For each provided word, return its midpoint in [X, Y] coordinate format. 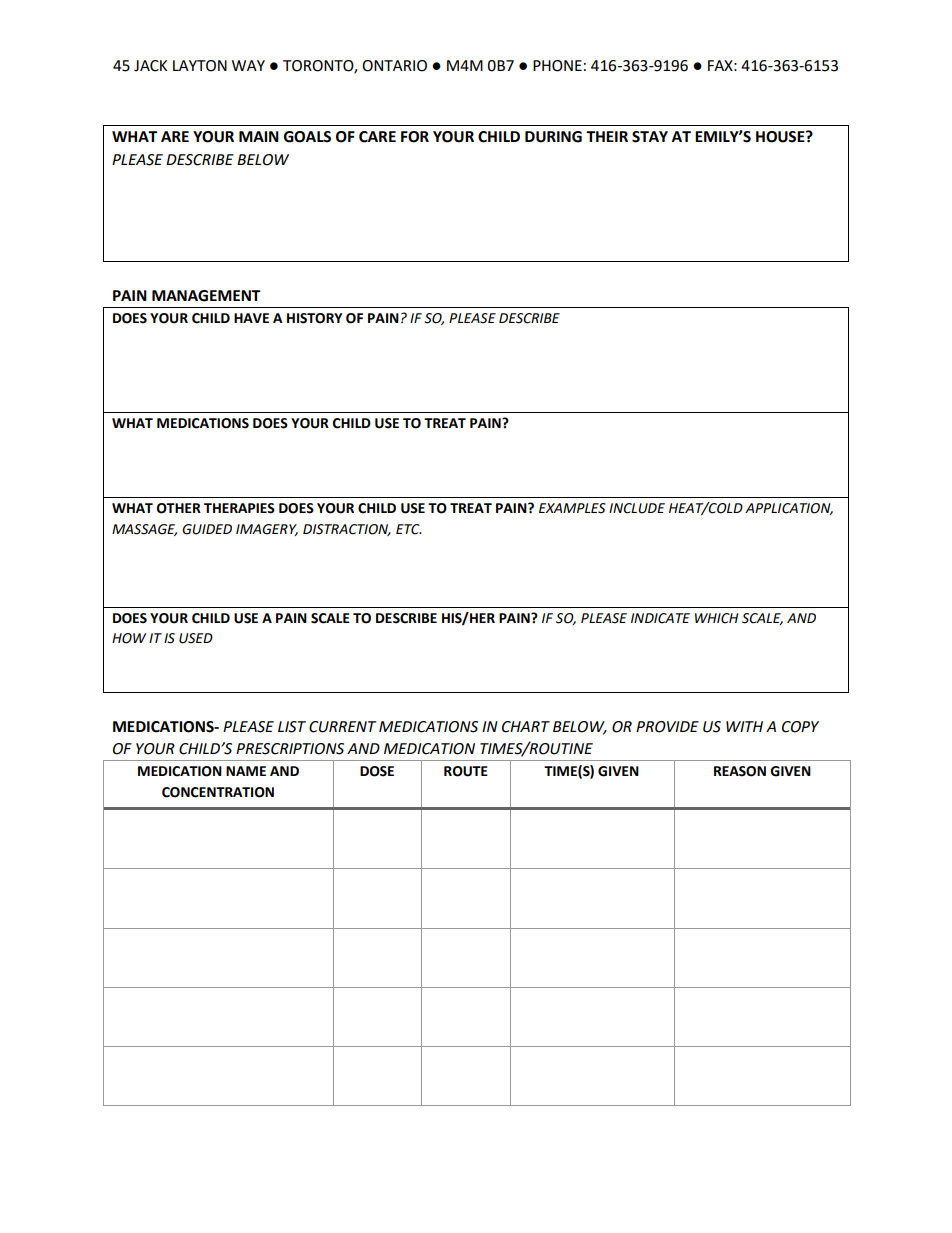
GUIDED [207, 529]
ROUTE [466, 771]
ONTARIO [394, 66]
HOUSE [781, 137]
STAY [650, 137]
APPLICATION [789, 509]
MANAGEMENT [206, 296]
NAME [246, 771]
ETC [409, 529]
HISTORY [314, 318]
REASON [740, 771]
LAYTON [200, 66]
